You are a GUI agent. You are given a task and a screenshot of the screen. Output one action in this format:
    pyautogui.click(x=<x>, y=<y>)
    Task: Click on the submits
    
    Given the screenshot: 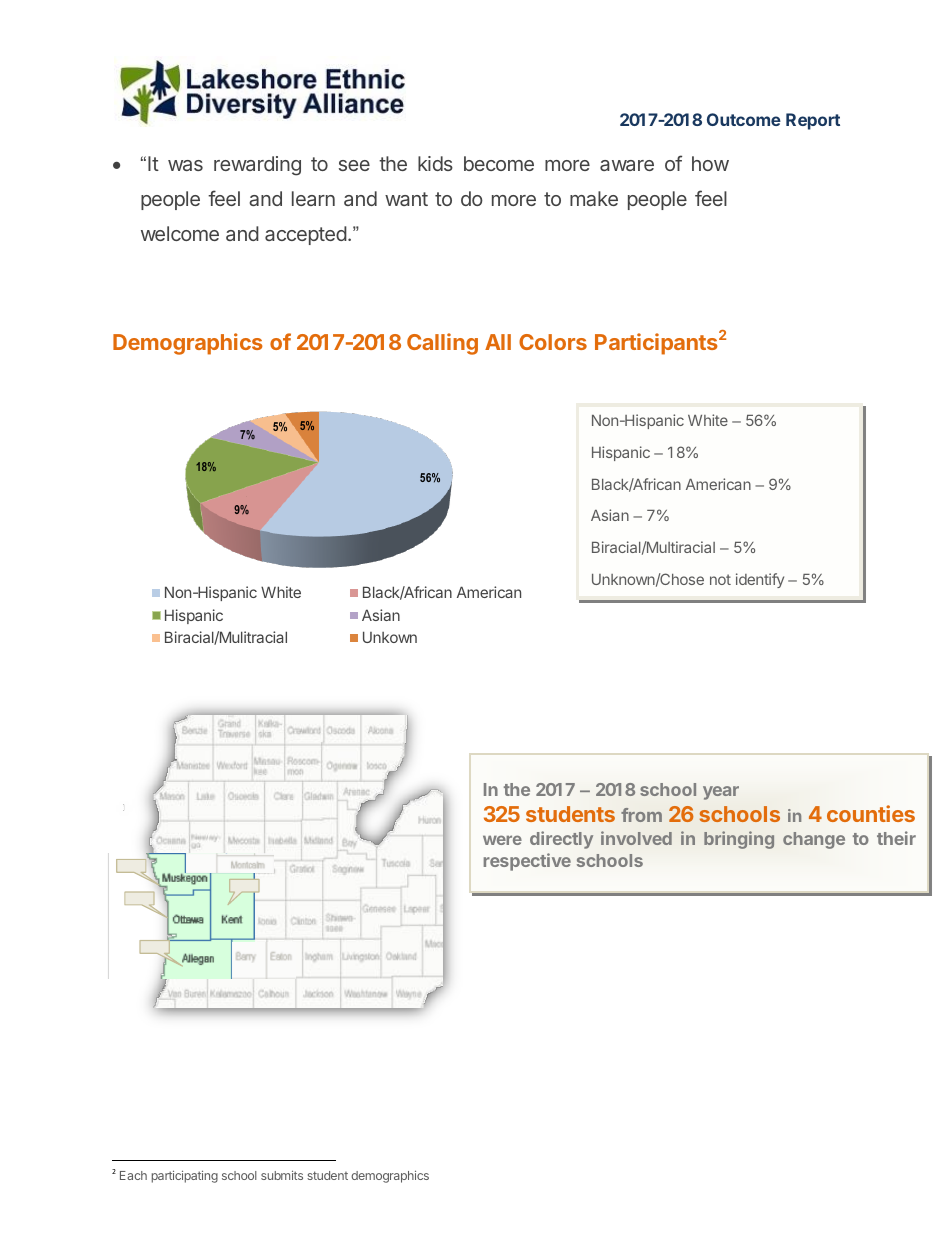 What is the action you would take?
    pyautogui.click(x=282, y=1175)
